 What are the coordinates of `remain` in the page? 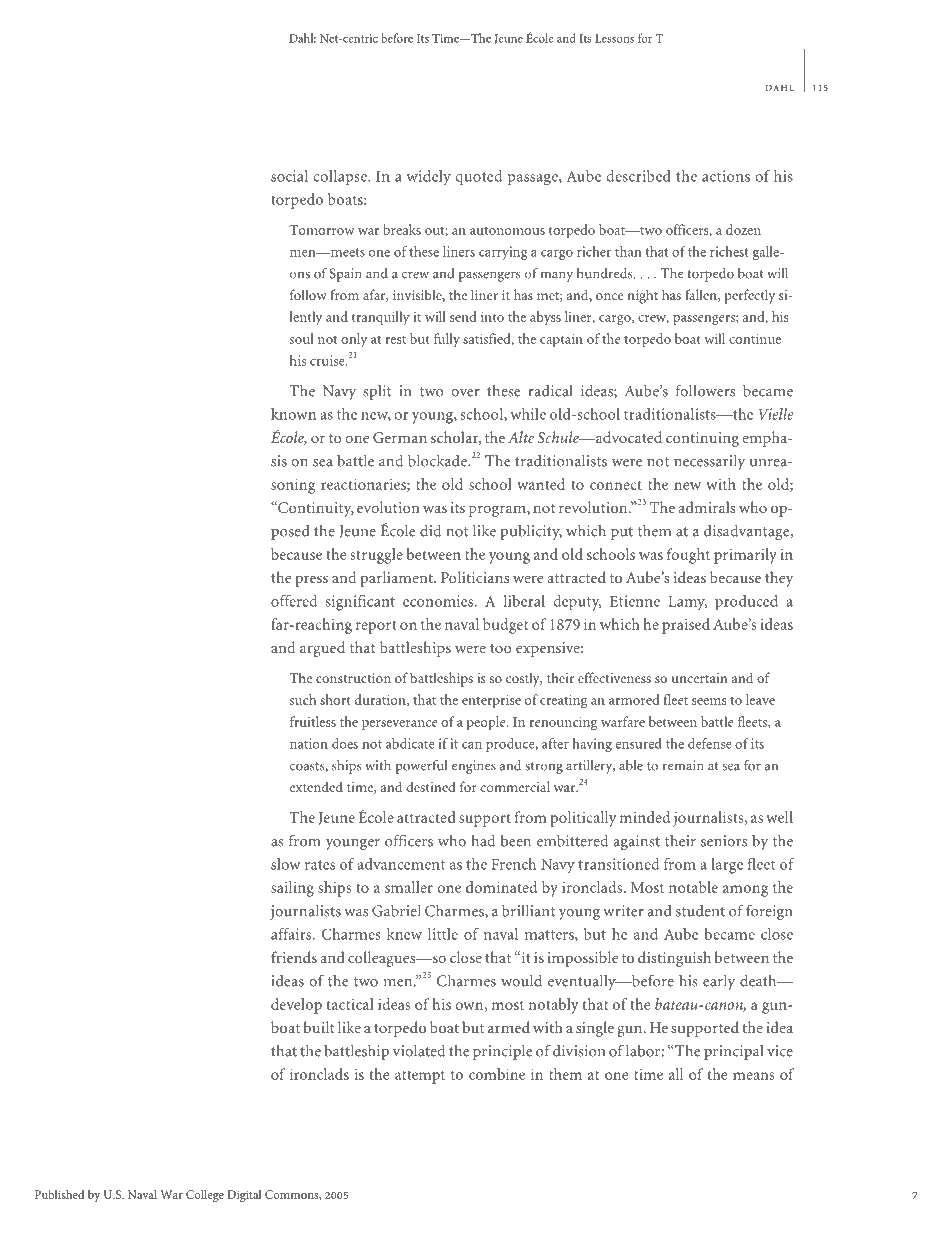 It's located at (683, 765).
